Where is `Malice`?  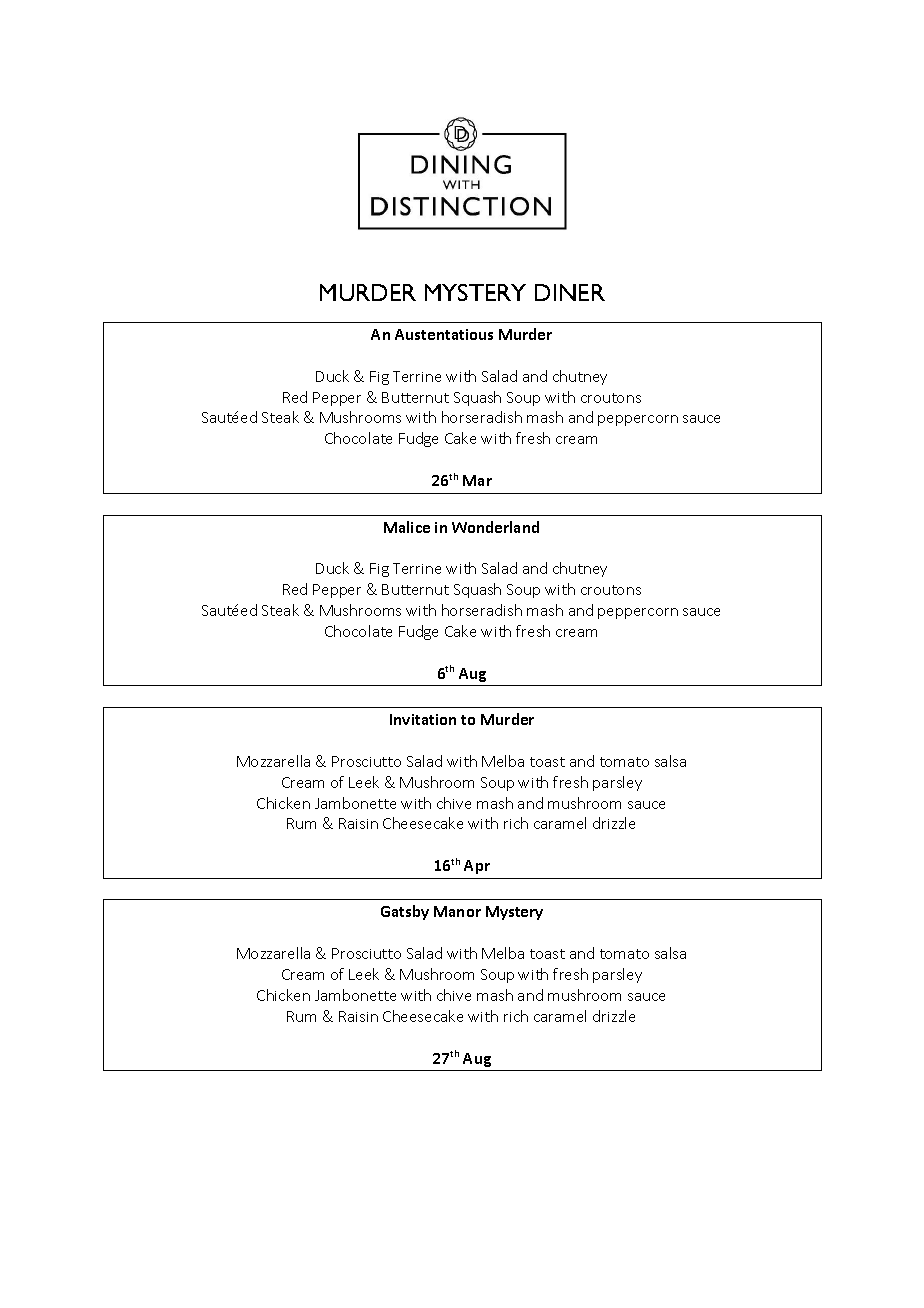
Malice is located at coordinates (407, 527).
